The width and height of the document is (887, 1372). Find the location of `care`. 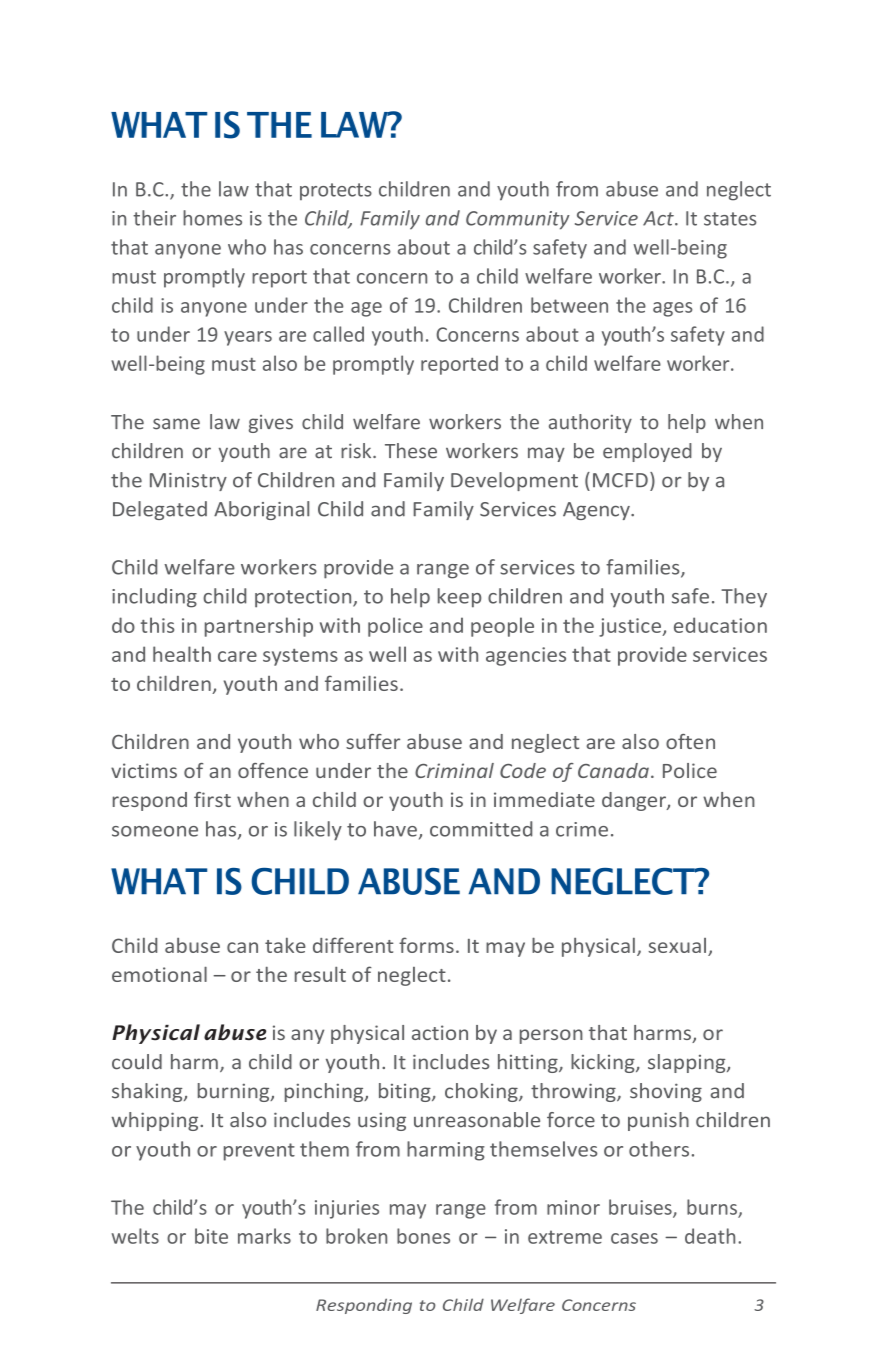

care is located at coordinates (237, 656).
